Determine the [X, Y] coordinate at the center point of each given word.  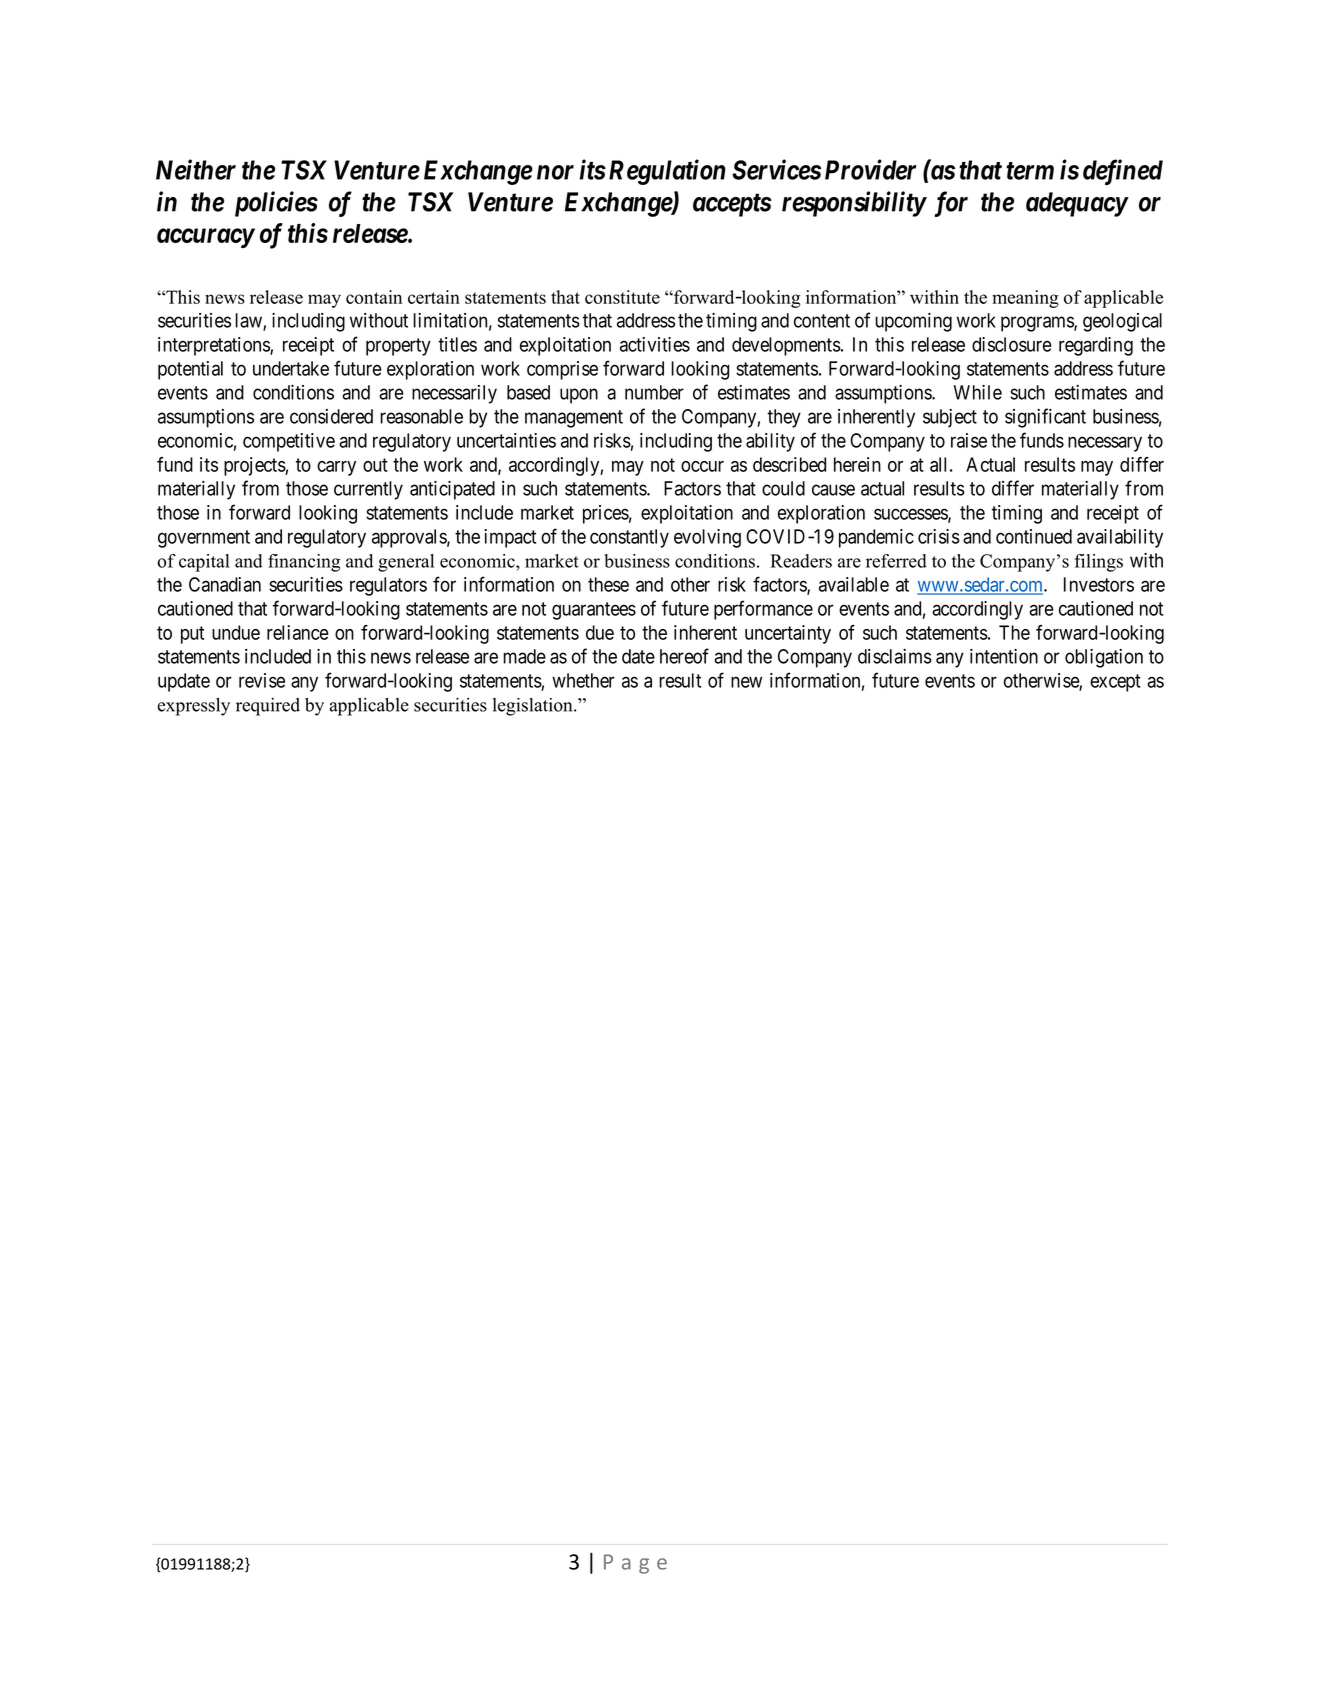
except [1115, 683]
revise [262, 680]
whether [583, 680]
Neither [196, 169]
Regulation [667, 172]
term [1030, 171]
